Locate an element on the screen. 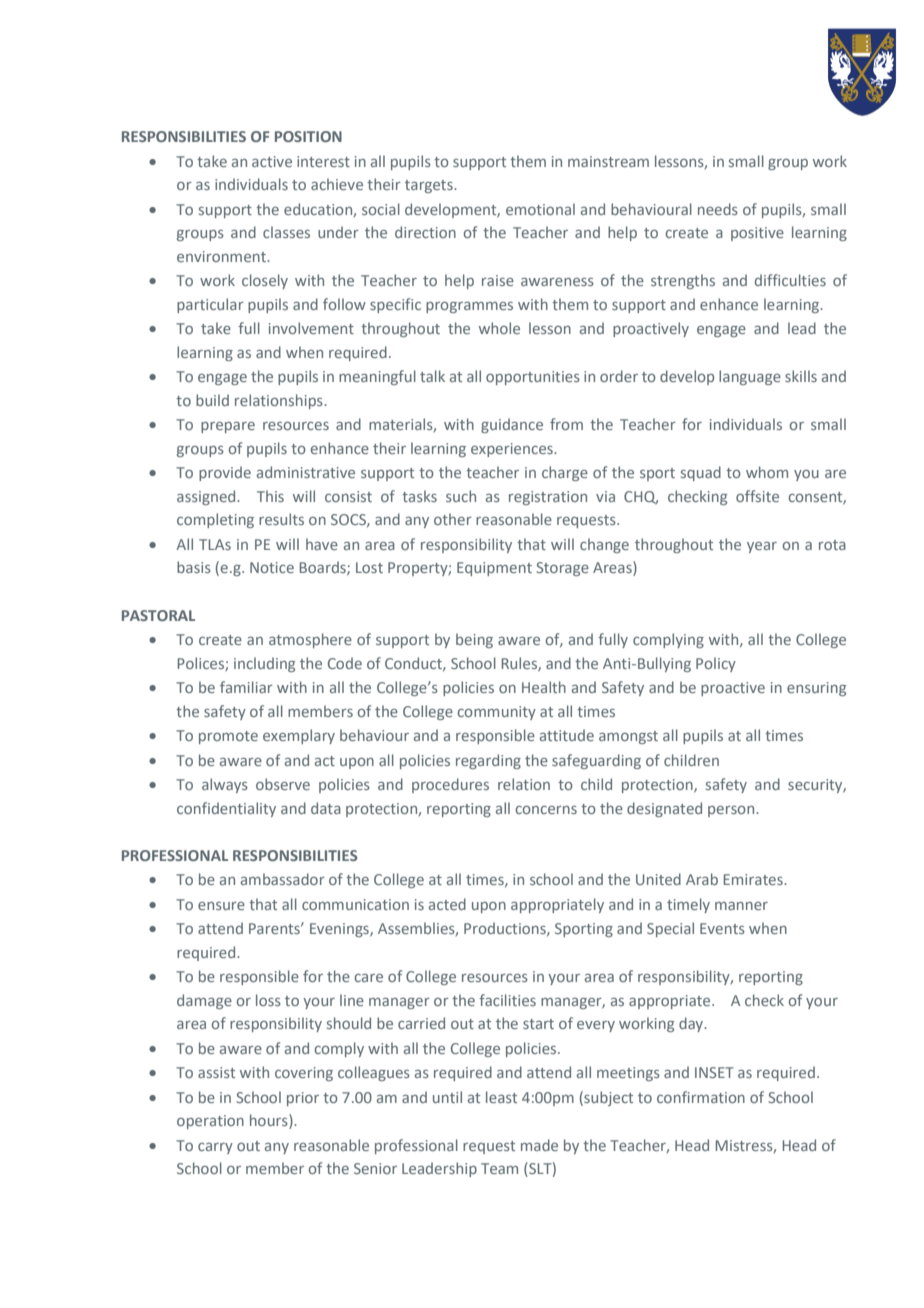 The height and width of the screenshot is (1308, 924). carry is located at coordinates (215, 1148).
